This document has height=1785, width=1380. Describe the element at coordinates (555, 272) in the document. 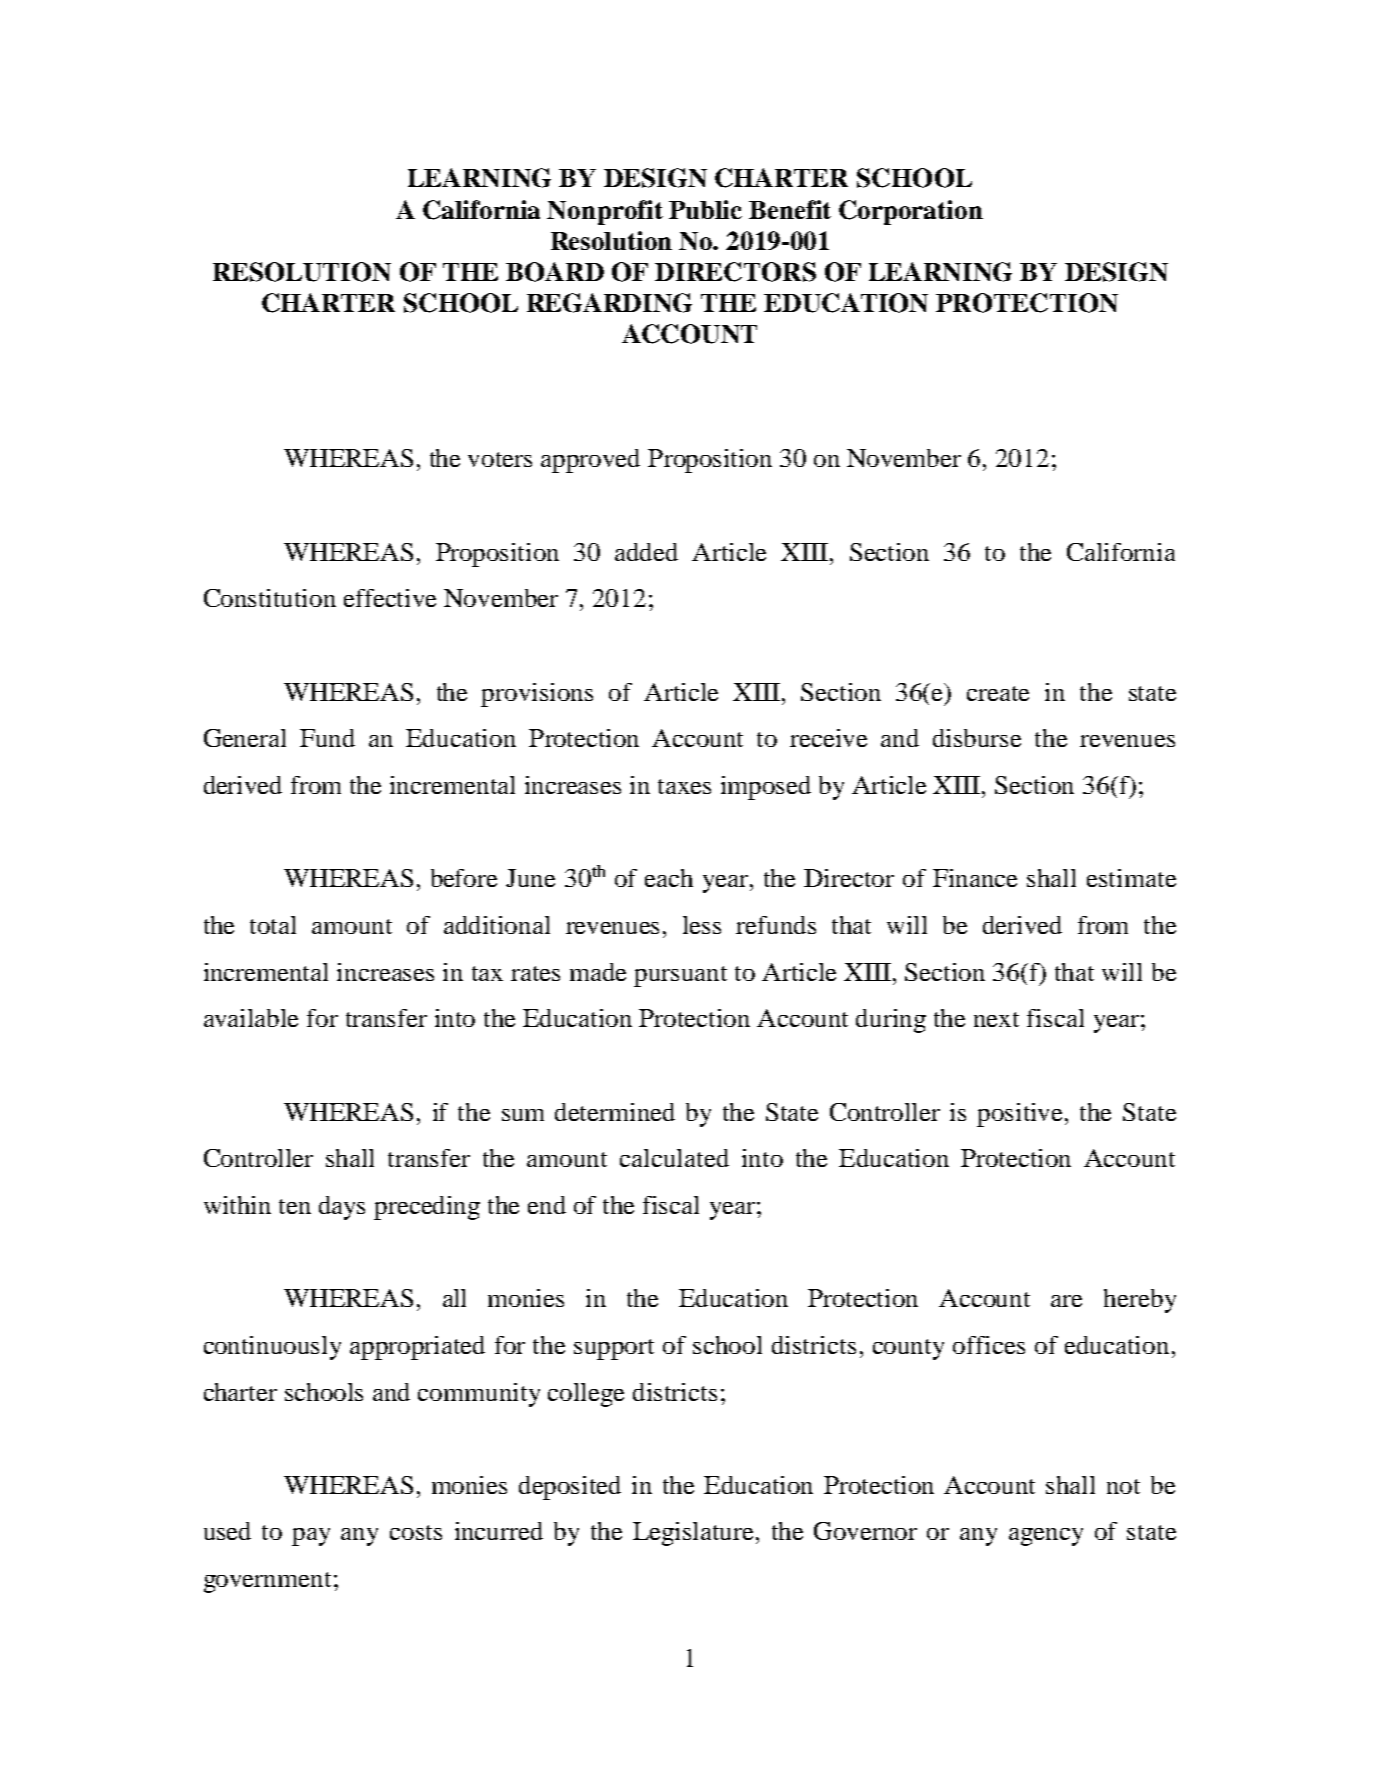

I see `BOARD` at that location.
